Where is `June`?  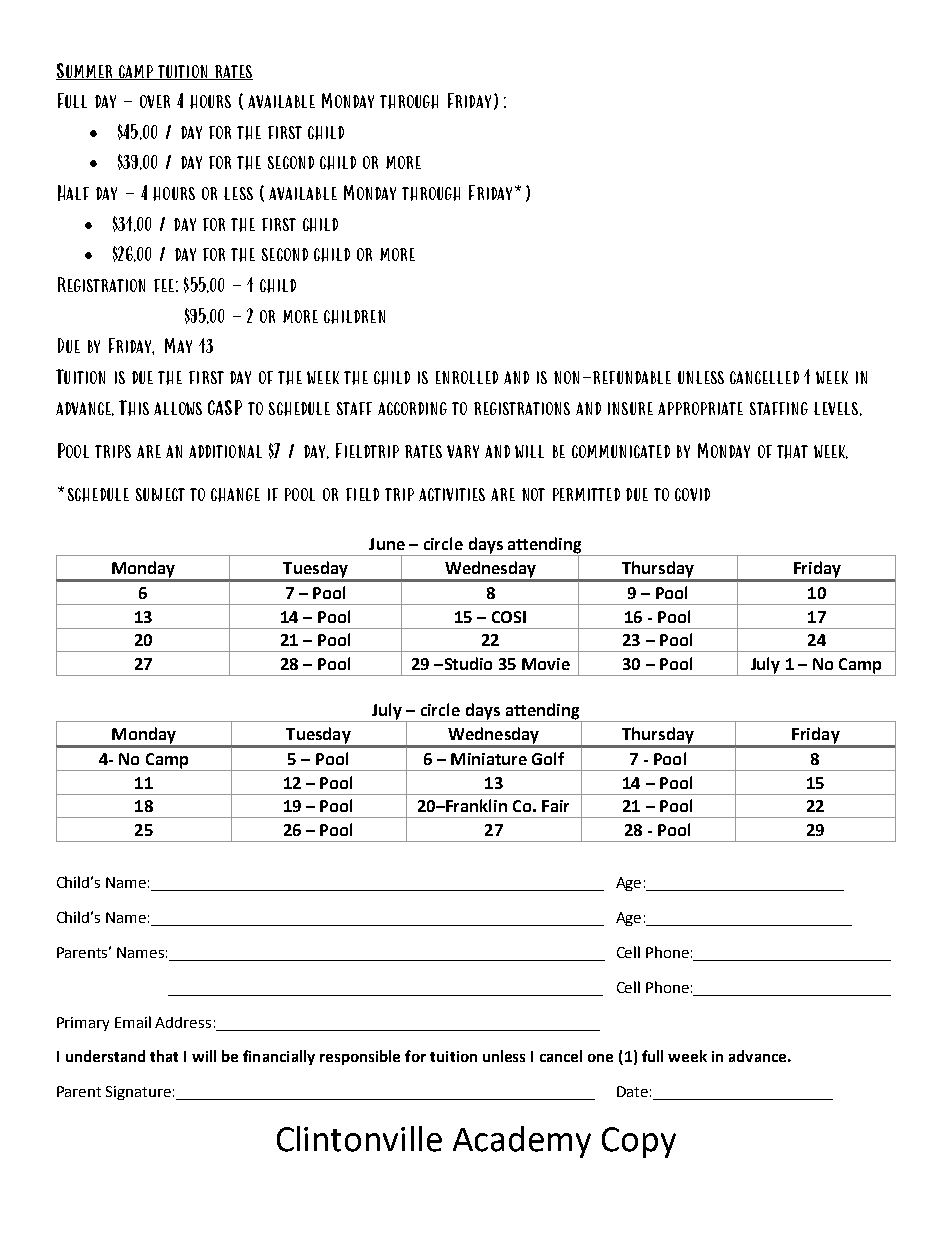 June is located at coordinates (387, 544).
